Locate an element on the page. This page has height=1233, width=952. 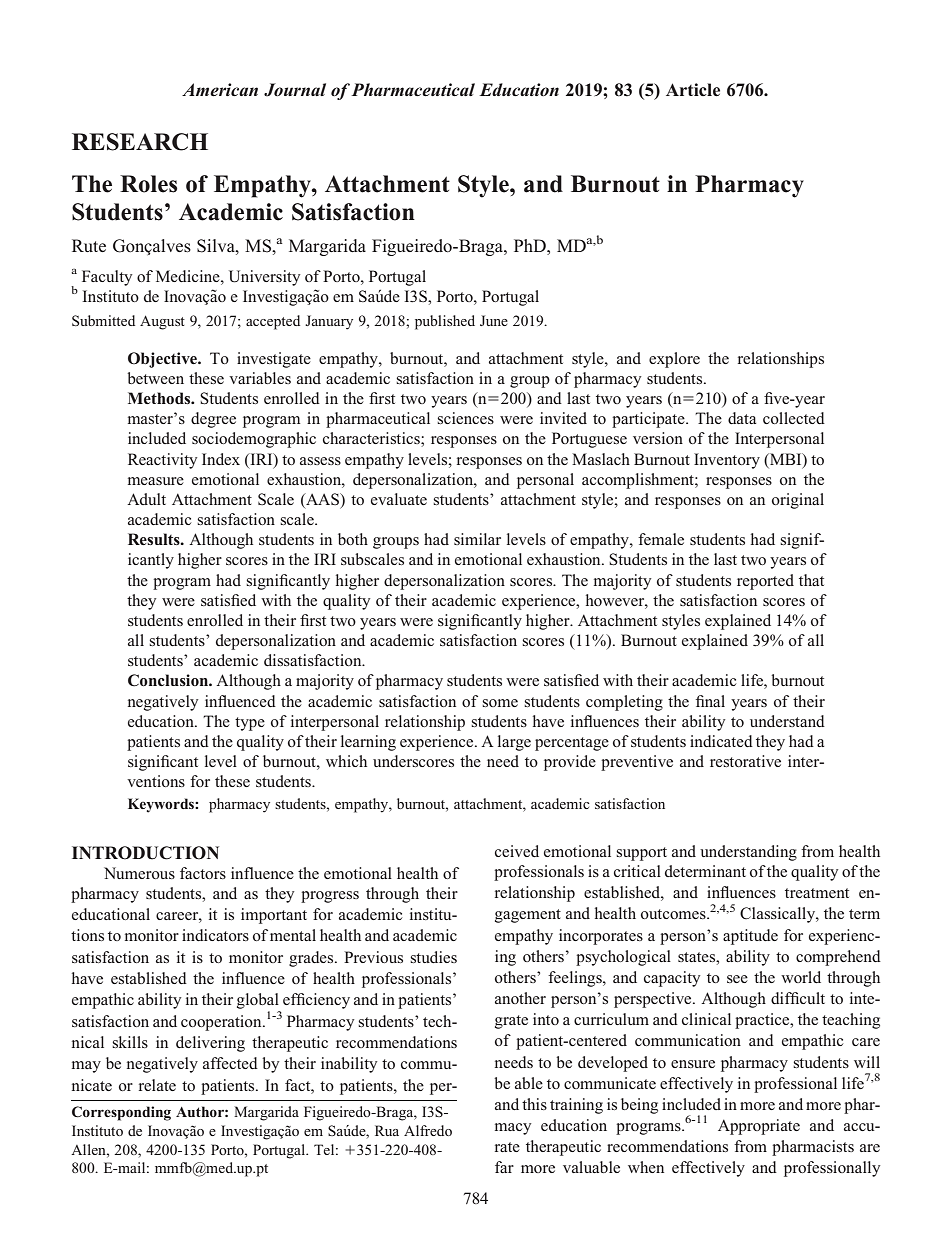
Alfredo is located at coordinates (428, 1130).
